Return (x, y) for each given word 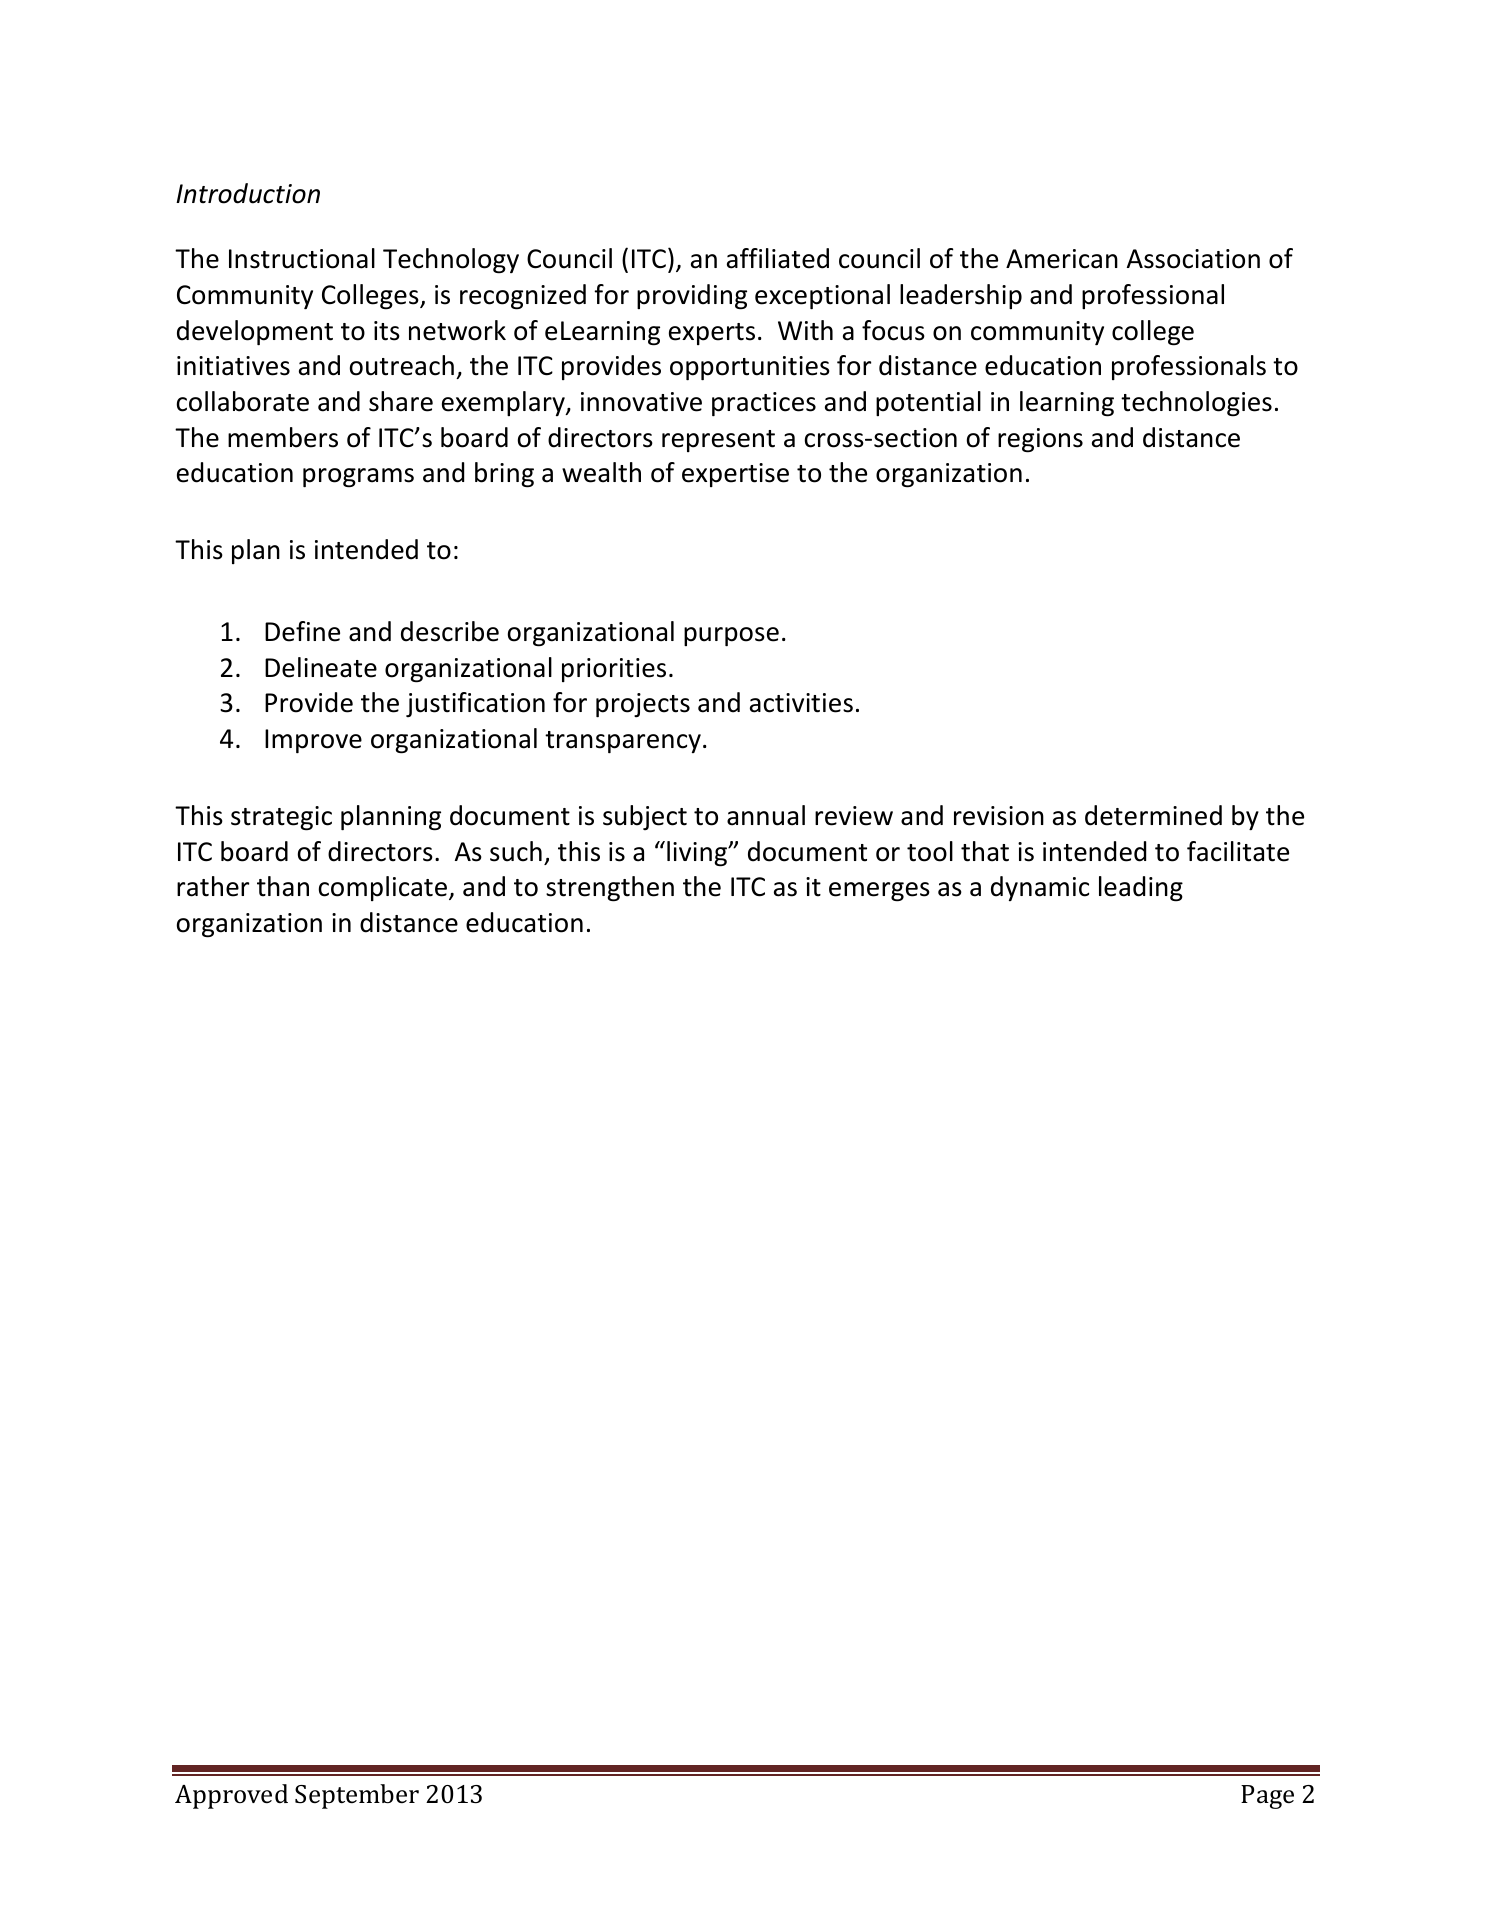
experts (712, 334)
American (1062, 259)
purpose (731, 636)
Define (302, 631)
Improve (313, 741)
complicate (383, 888)
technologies (1196, 404)
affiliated (778, 258)
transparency (623, 742)
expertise (735, 475)
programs (358, 478)
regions (1040, 440)
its (387, 331)
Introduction (248, 193)
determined (1153, 815)
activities (801, 703)
